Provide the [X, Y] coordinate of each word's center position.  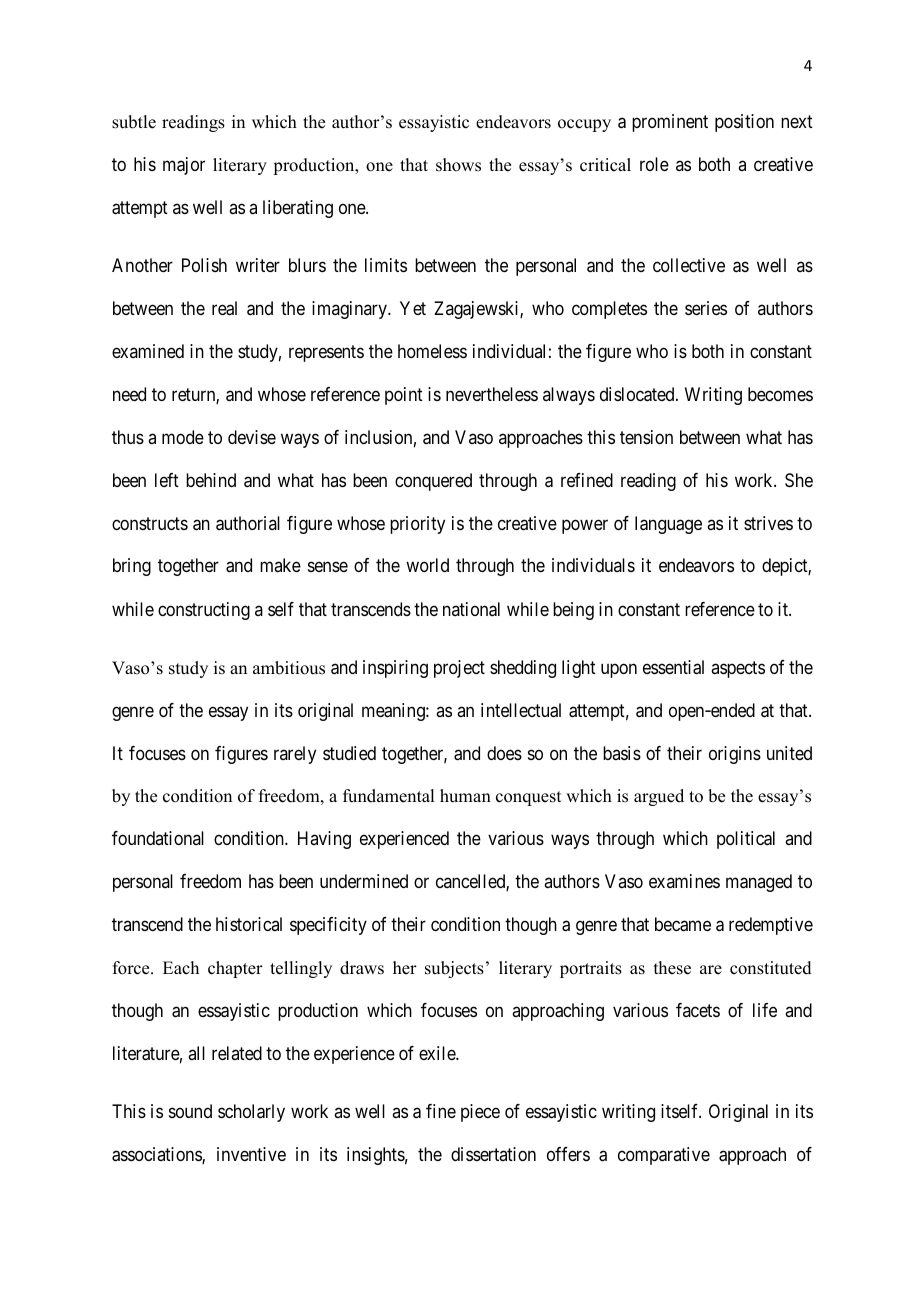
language [668, 525]
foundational [158, 838]
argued [659, 797]
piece [480, 1113]
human [465, 796]
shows [458, 165]
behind [211, 480]
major [184, 166]
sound [190, 1111]
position [744, 123]
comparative [664, 1156]
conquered [433, 482]
